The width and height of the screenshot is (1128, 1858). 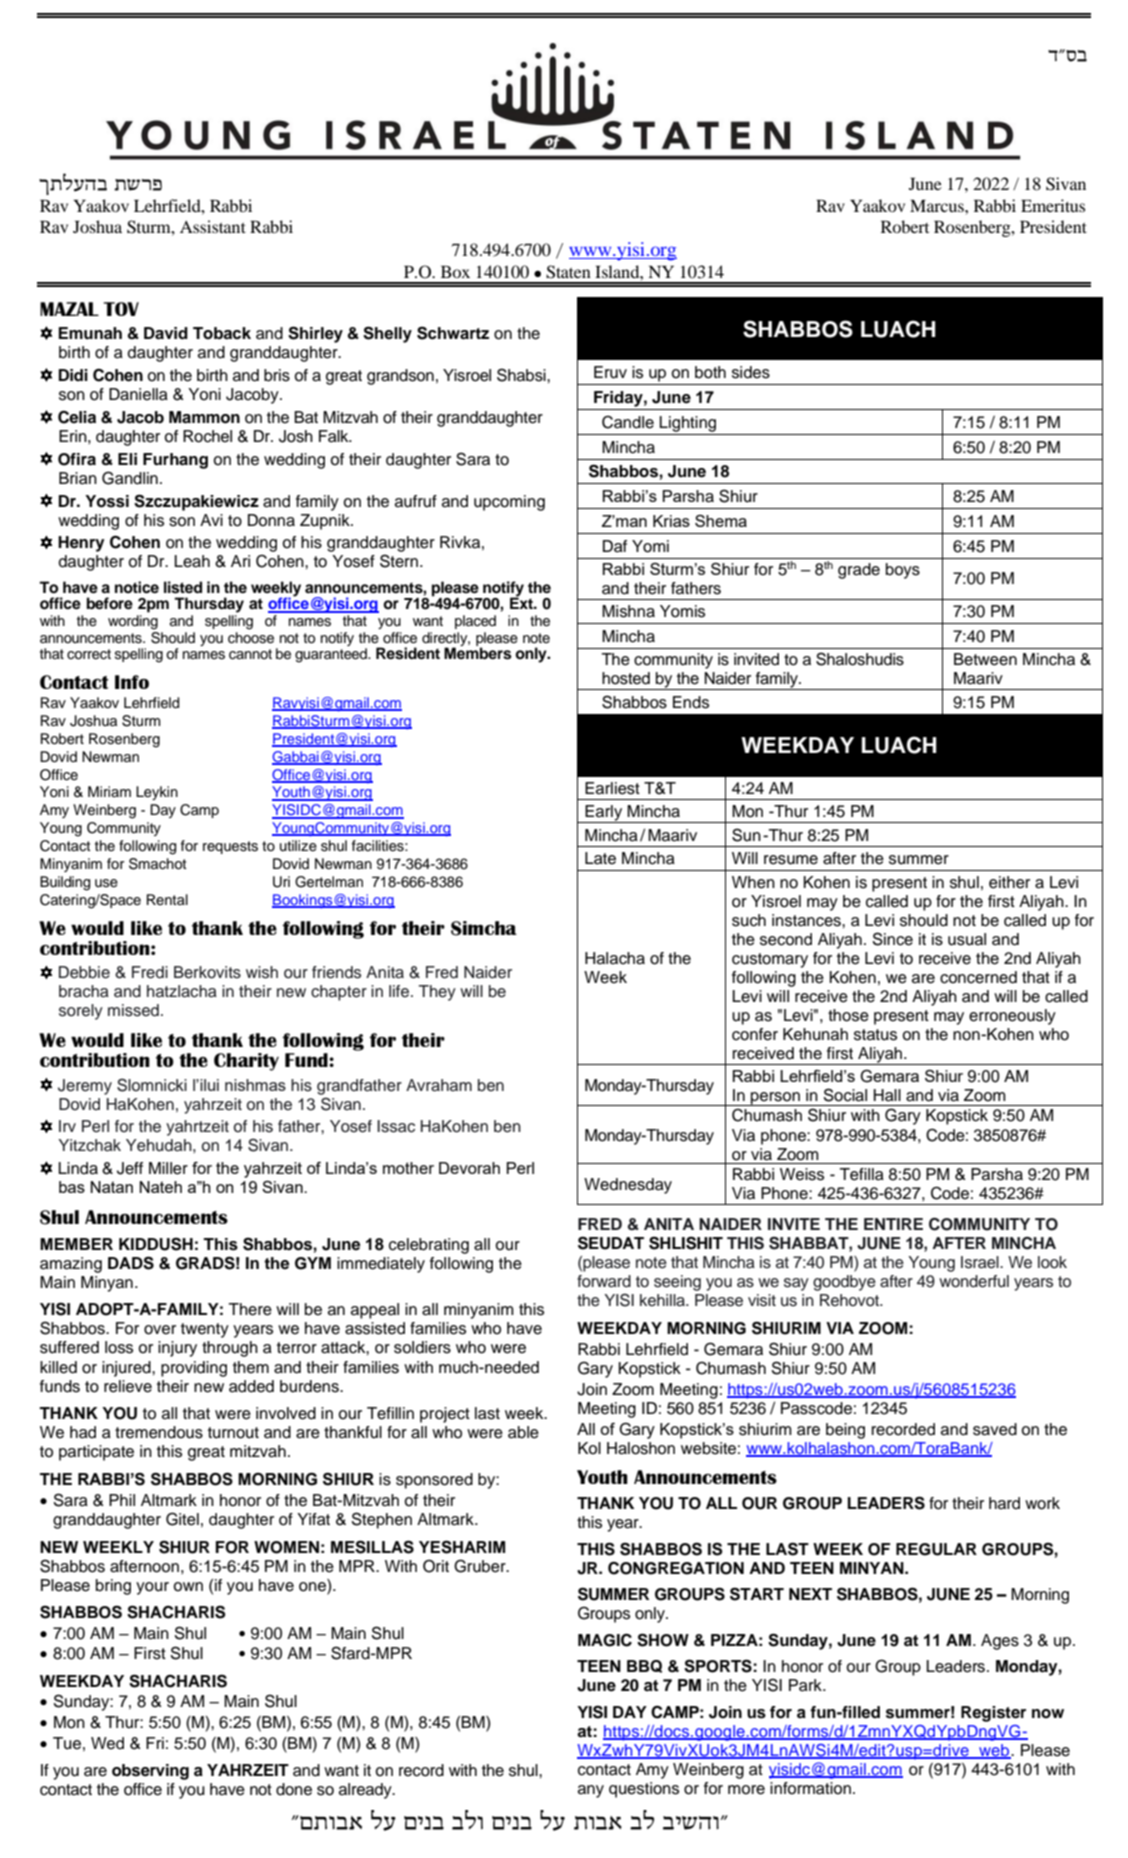 What do you see at coordinates (938, 206) in the screenshot?
I see `Marcus` at bounding box center [938, 206].
